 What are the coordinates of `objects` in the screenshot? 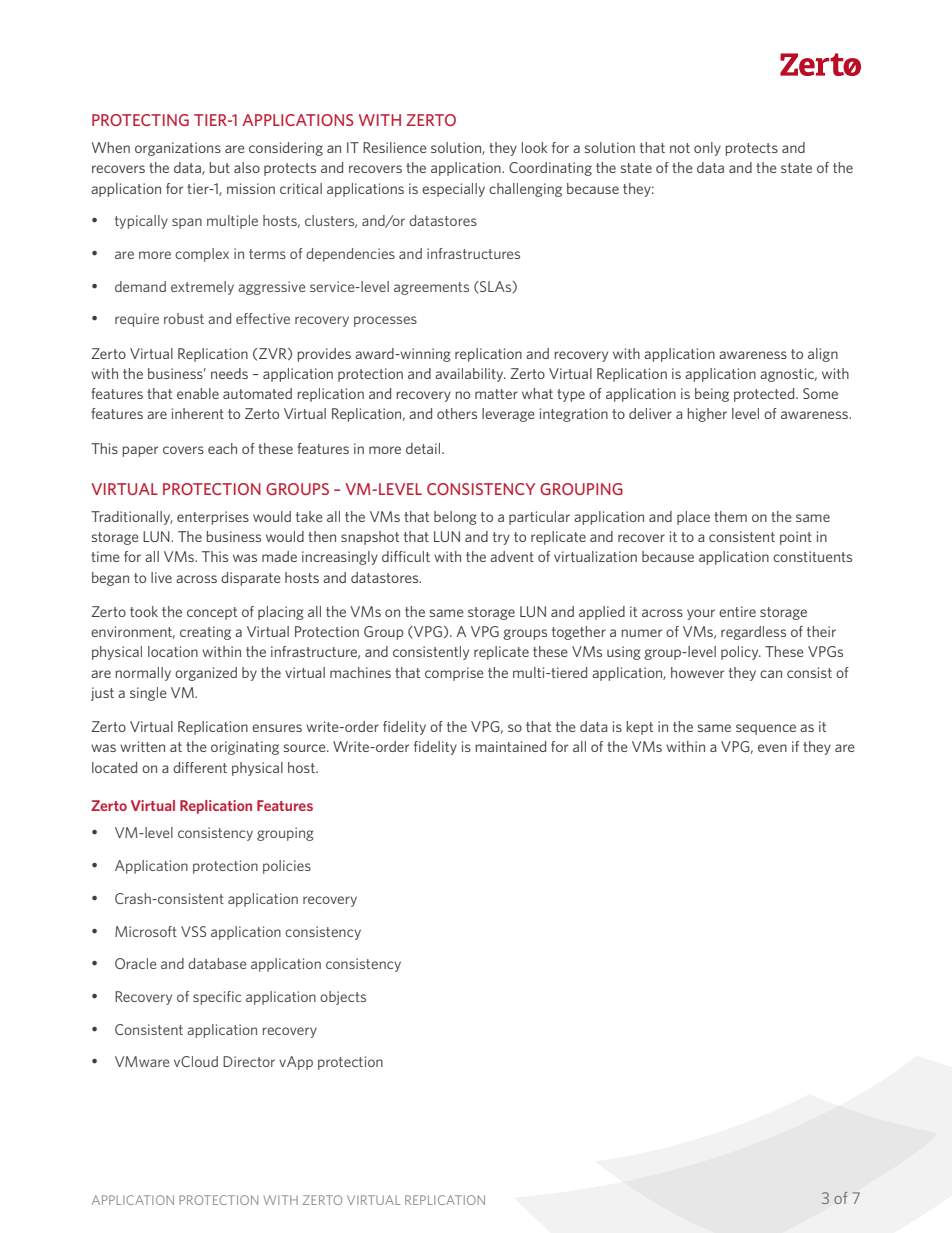 It's located at (343, 998).
